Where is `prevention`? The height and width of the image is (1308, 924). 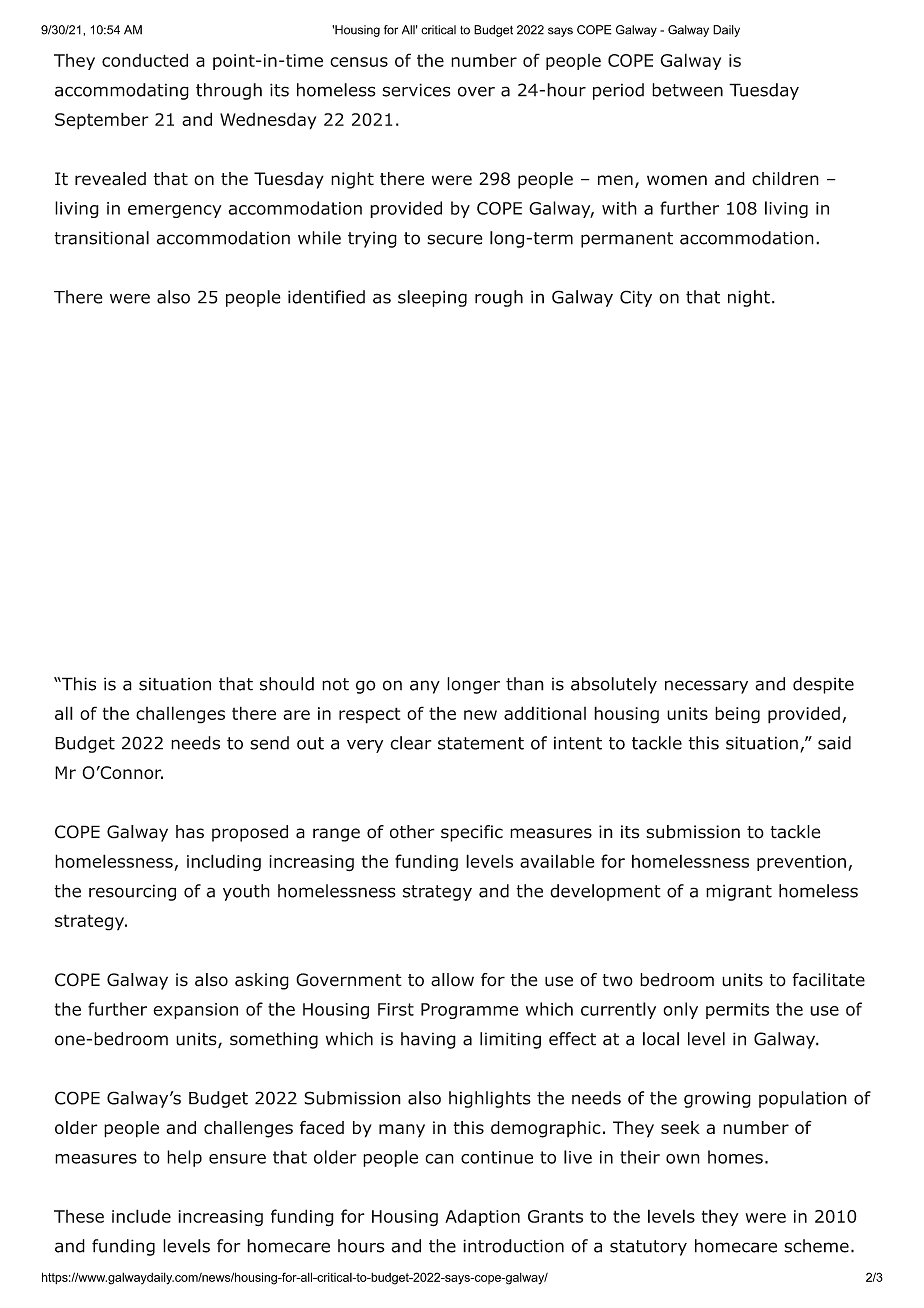 prevention is located at coordinates (801, 863).
